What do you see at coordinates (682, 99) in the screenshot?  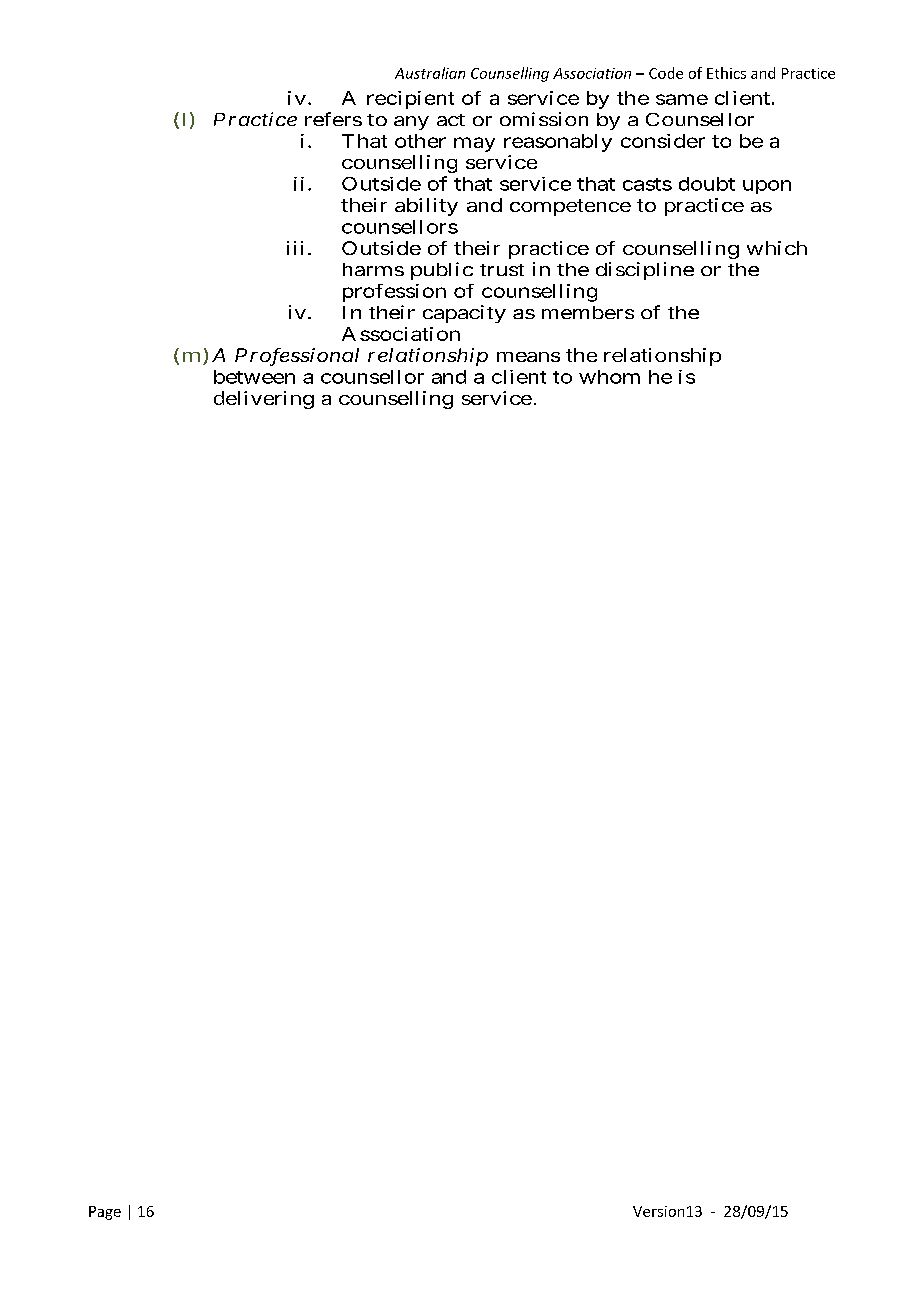 I see `same` at bounding box center [682, 99].
